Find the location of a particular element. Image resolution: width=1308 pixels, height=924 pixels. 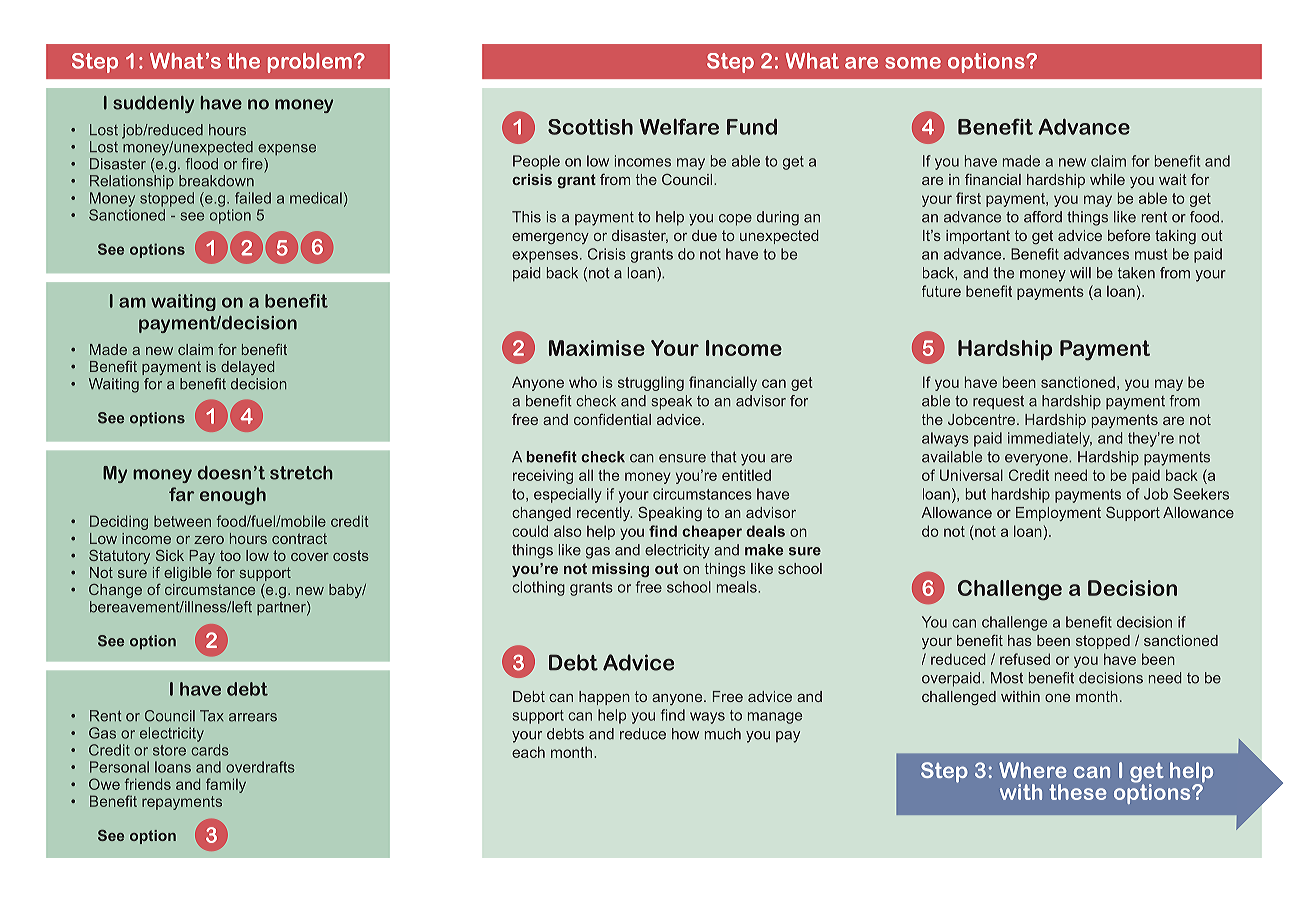

overdrafts is located at coordinates (260, 767).
